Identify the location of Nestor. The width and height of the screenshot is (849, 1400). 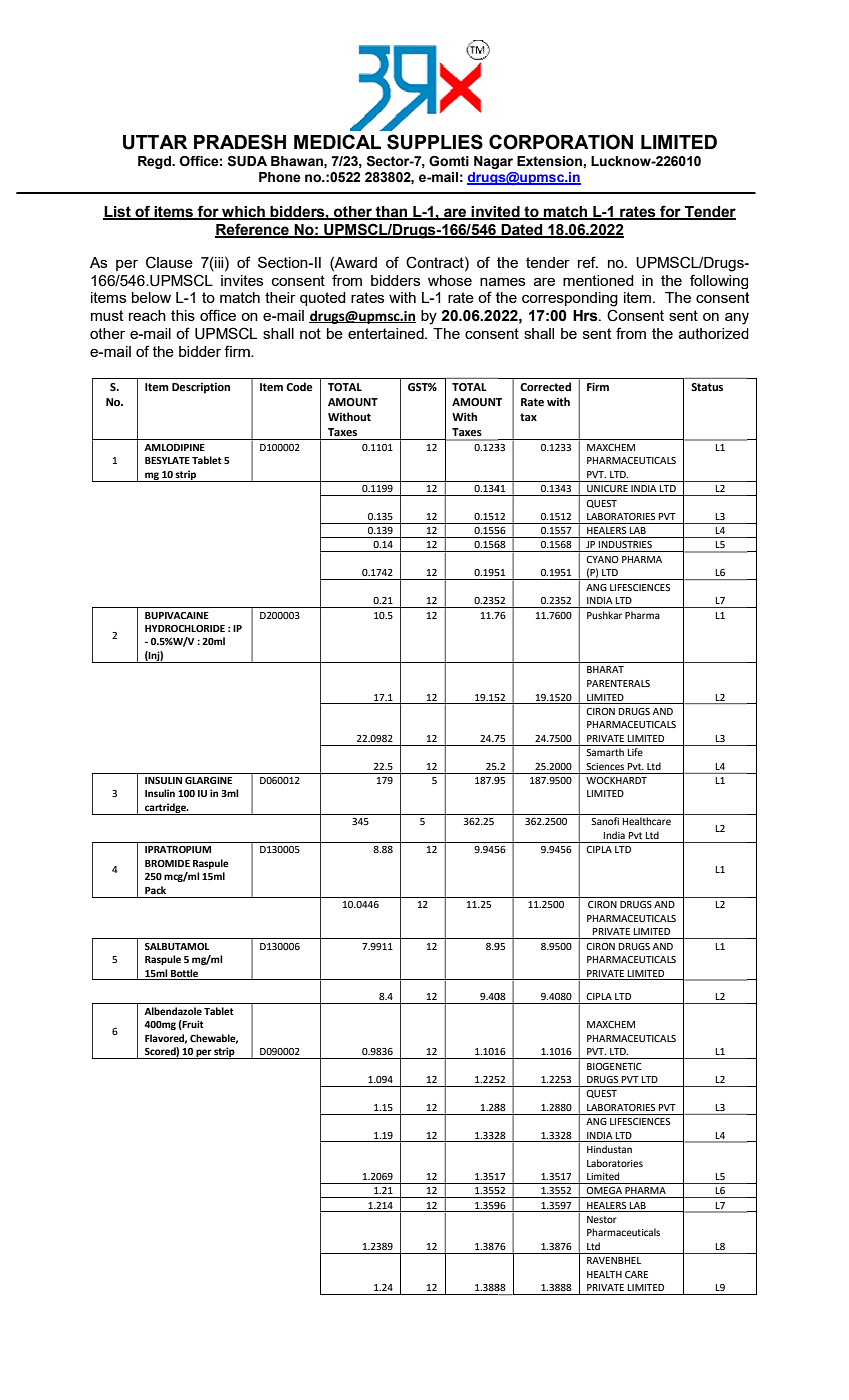
(602, 1219).
